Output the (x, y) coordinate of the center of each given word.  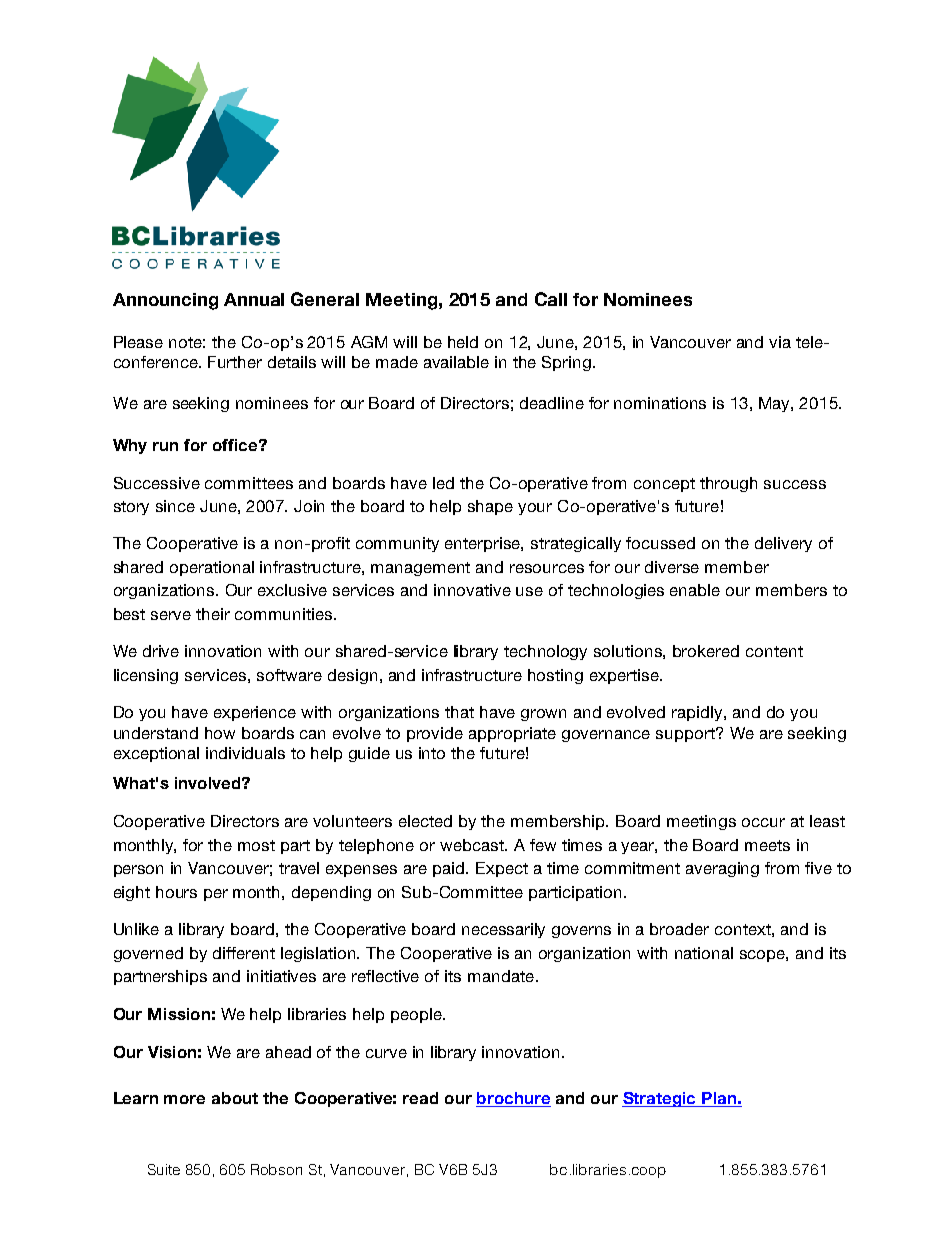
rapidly (698, 713)
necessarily (503, 930)
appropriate (512, 734)
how (220, 733)
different (244, 953)
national (704, 953)
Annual (254, 299)
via (780, 342)
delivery (783, 544)
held (463, 342)
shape (490, 507)
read (420, 1098)
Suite (164, 1169)
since (175, 506)
